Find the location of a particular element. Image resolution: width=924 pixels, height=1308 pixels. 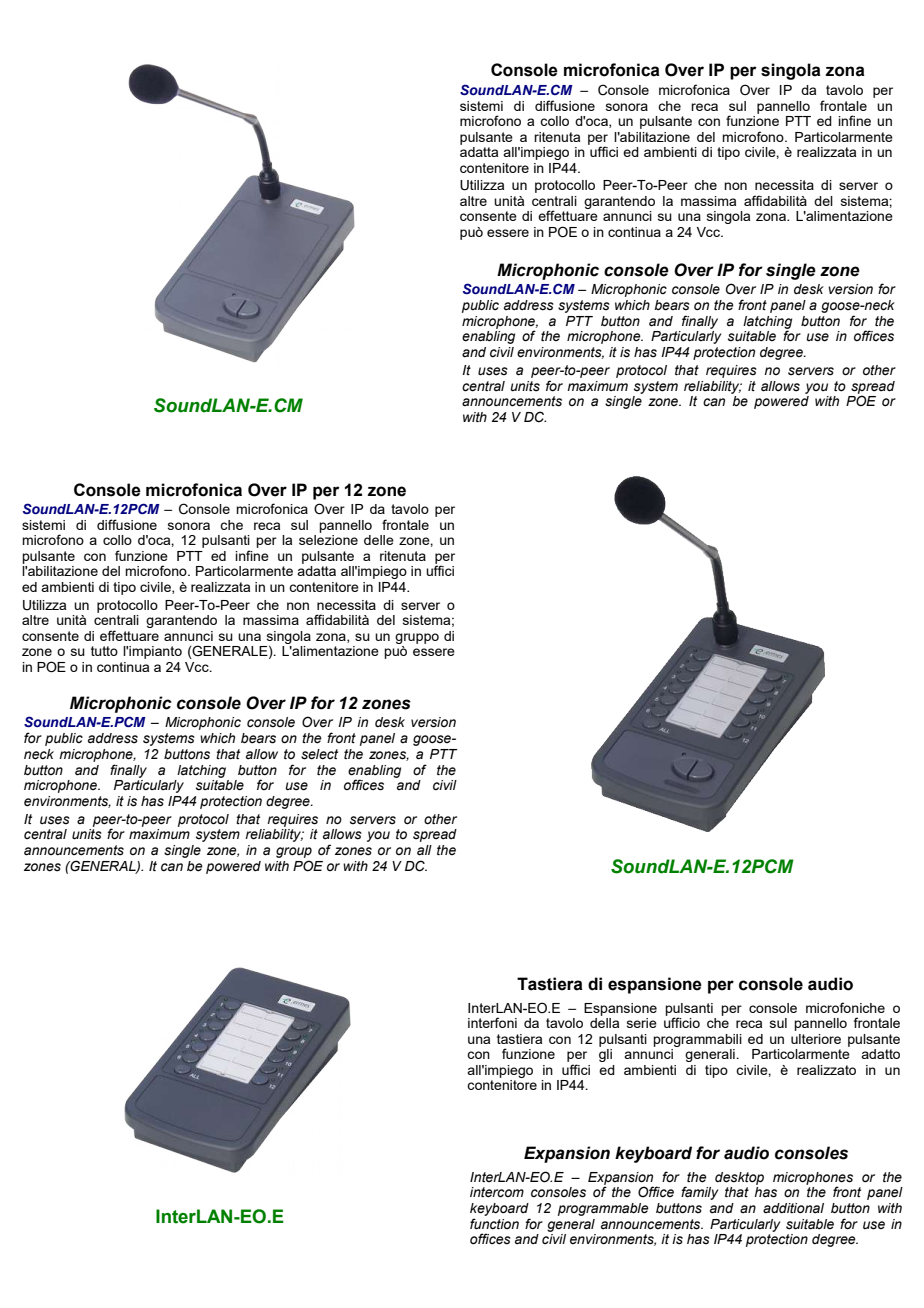

serie is located at coordinates (642, 1023).
